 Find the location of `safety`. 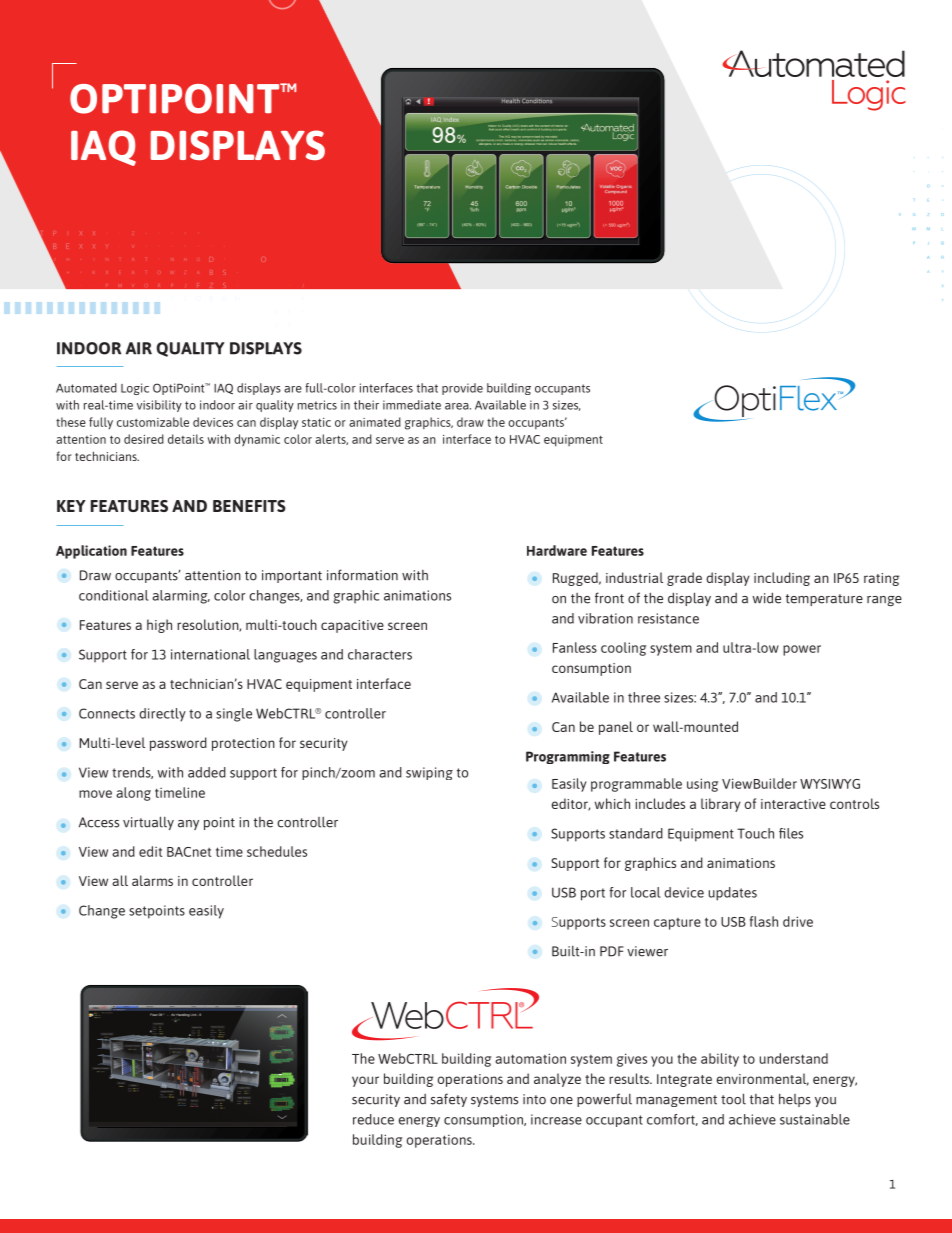

safety is located at coordinates (449, 1100).
